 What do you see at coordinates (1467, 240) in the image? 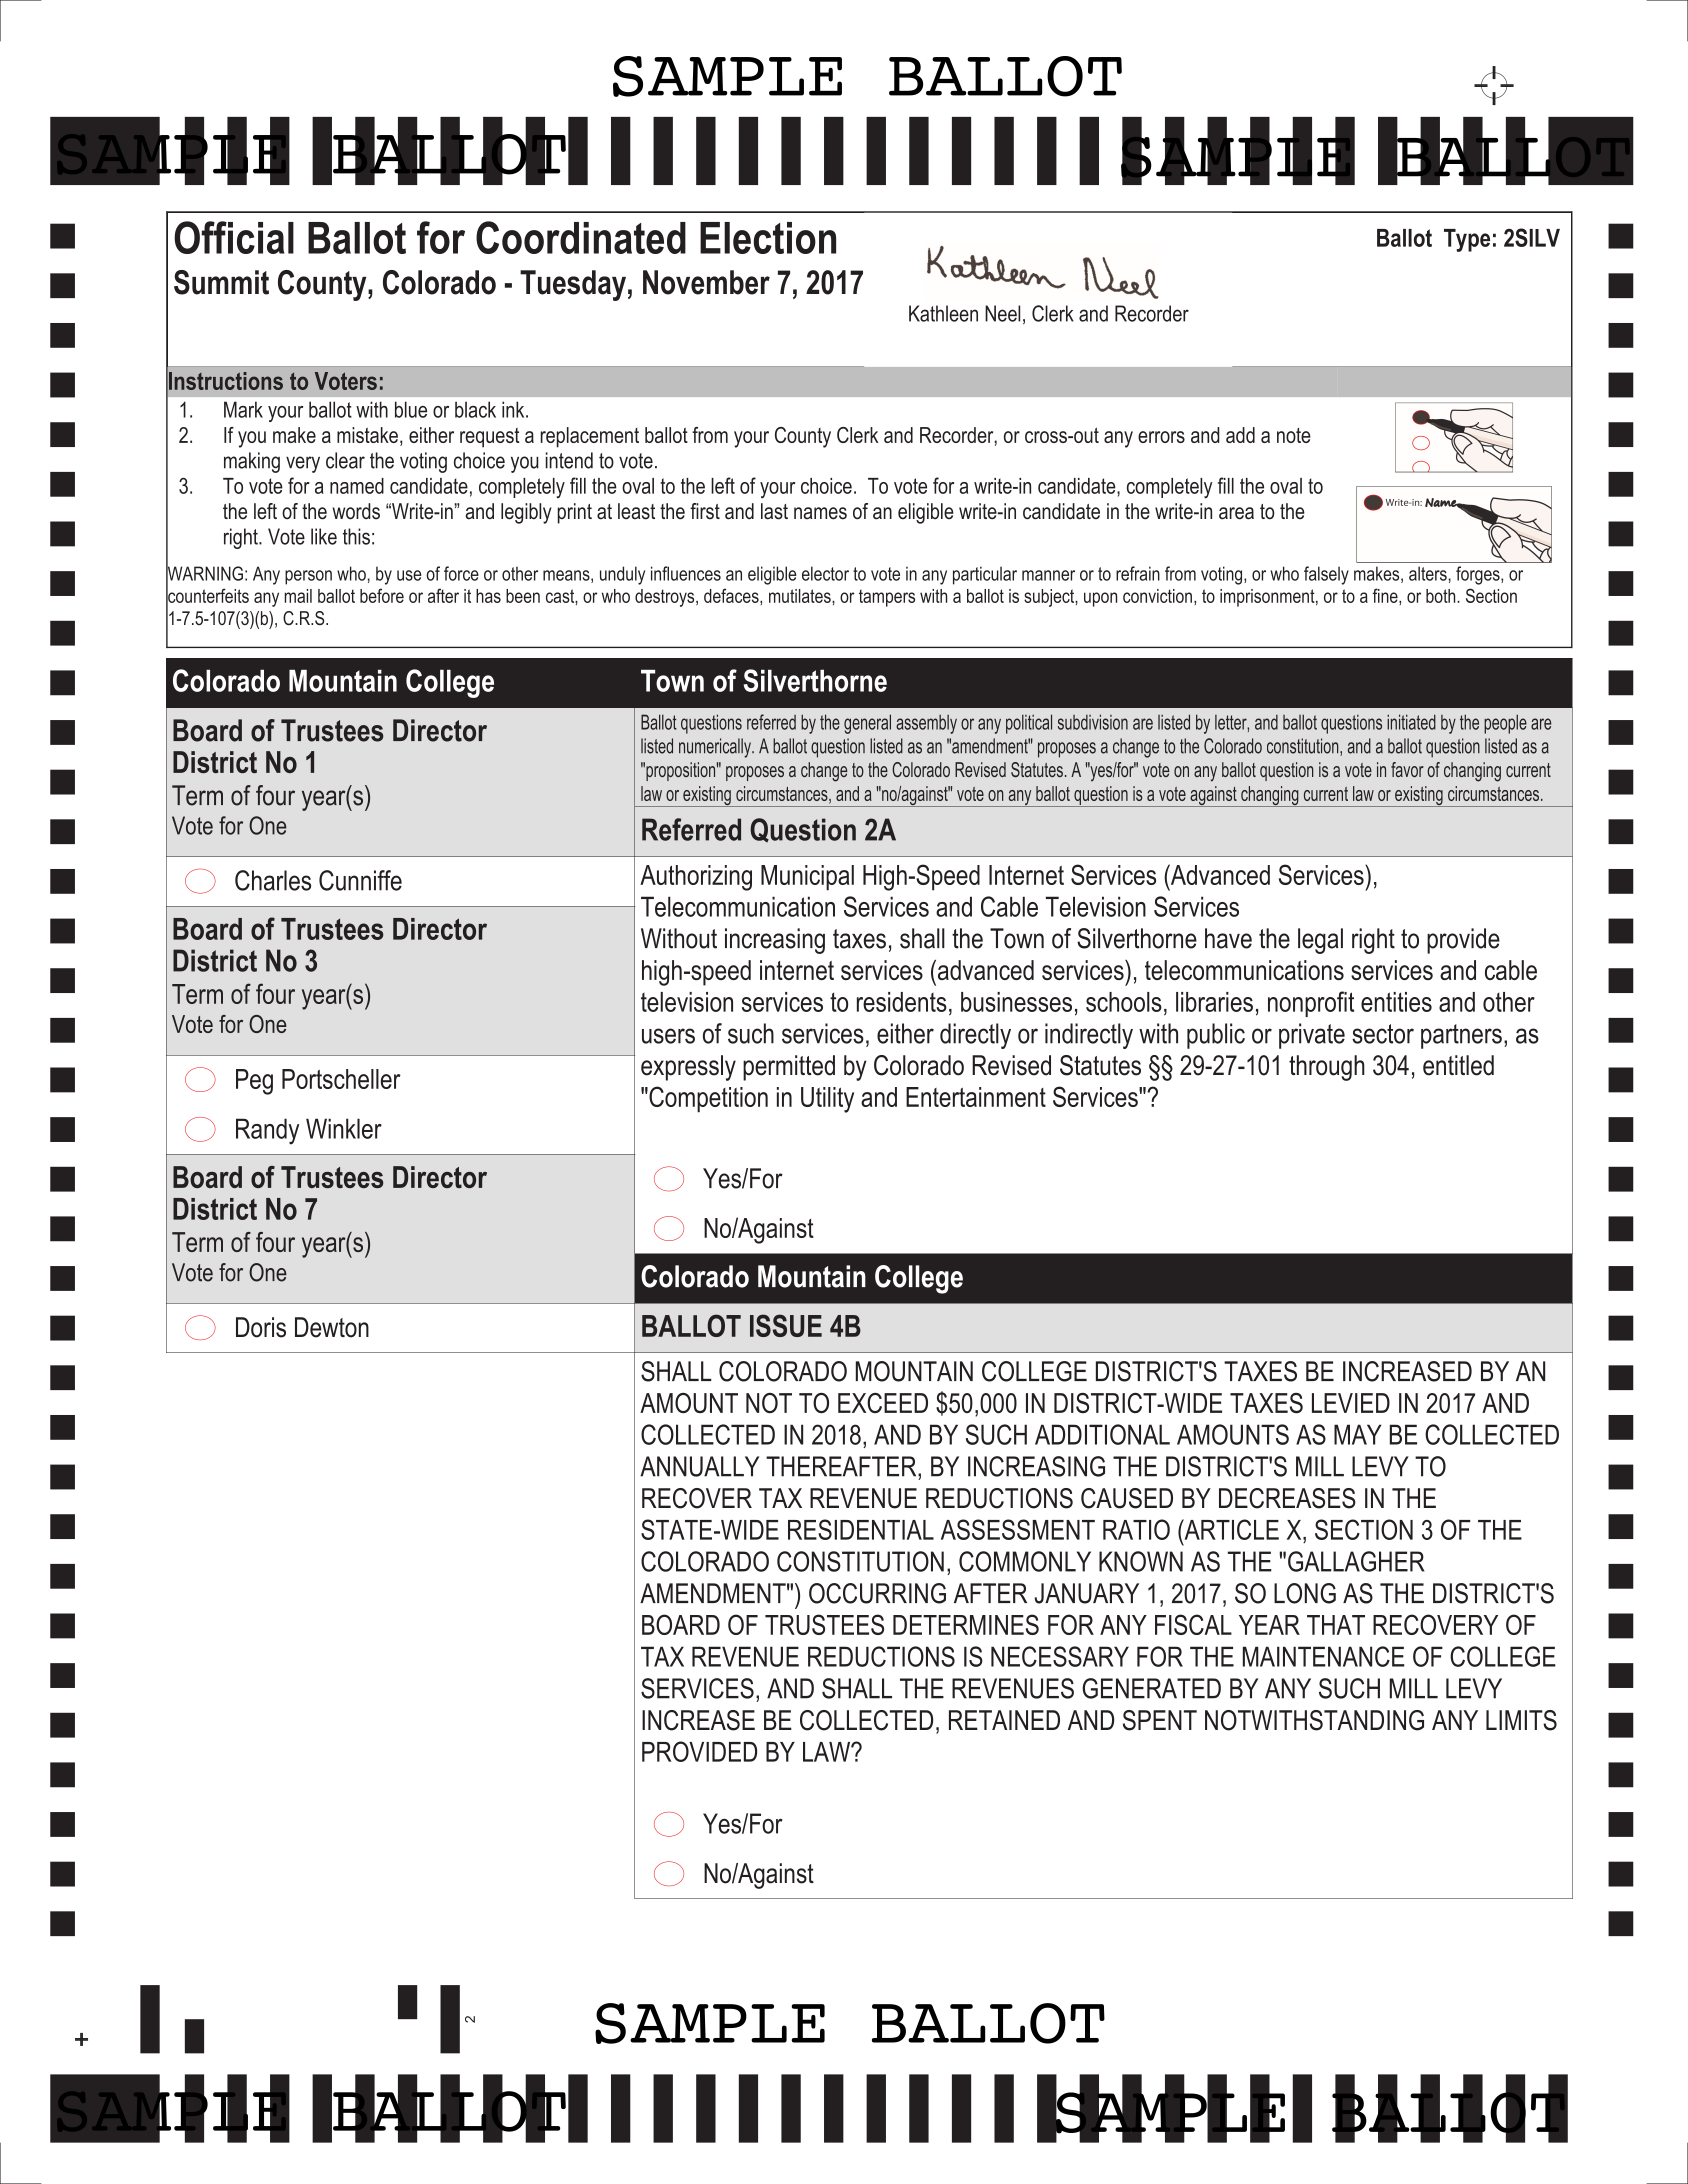
I see `Type` at bounding box center [1467, 240].
